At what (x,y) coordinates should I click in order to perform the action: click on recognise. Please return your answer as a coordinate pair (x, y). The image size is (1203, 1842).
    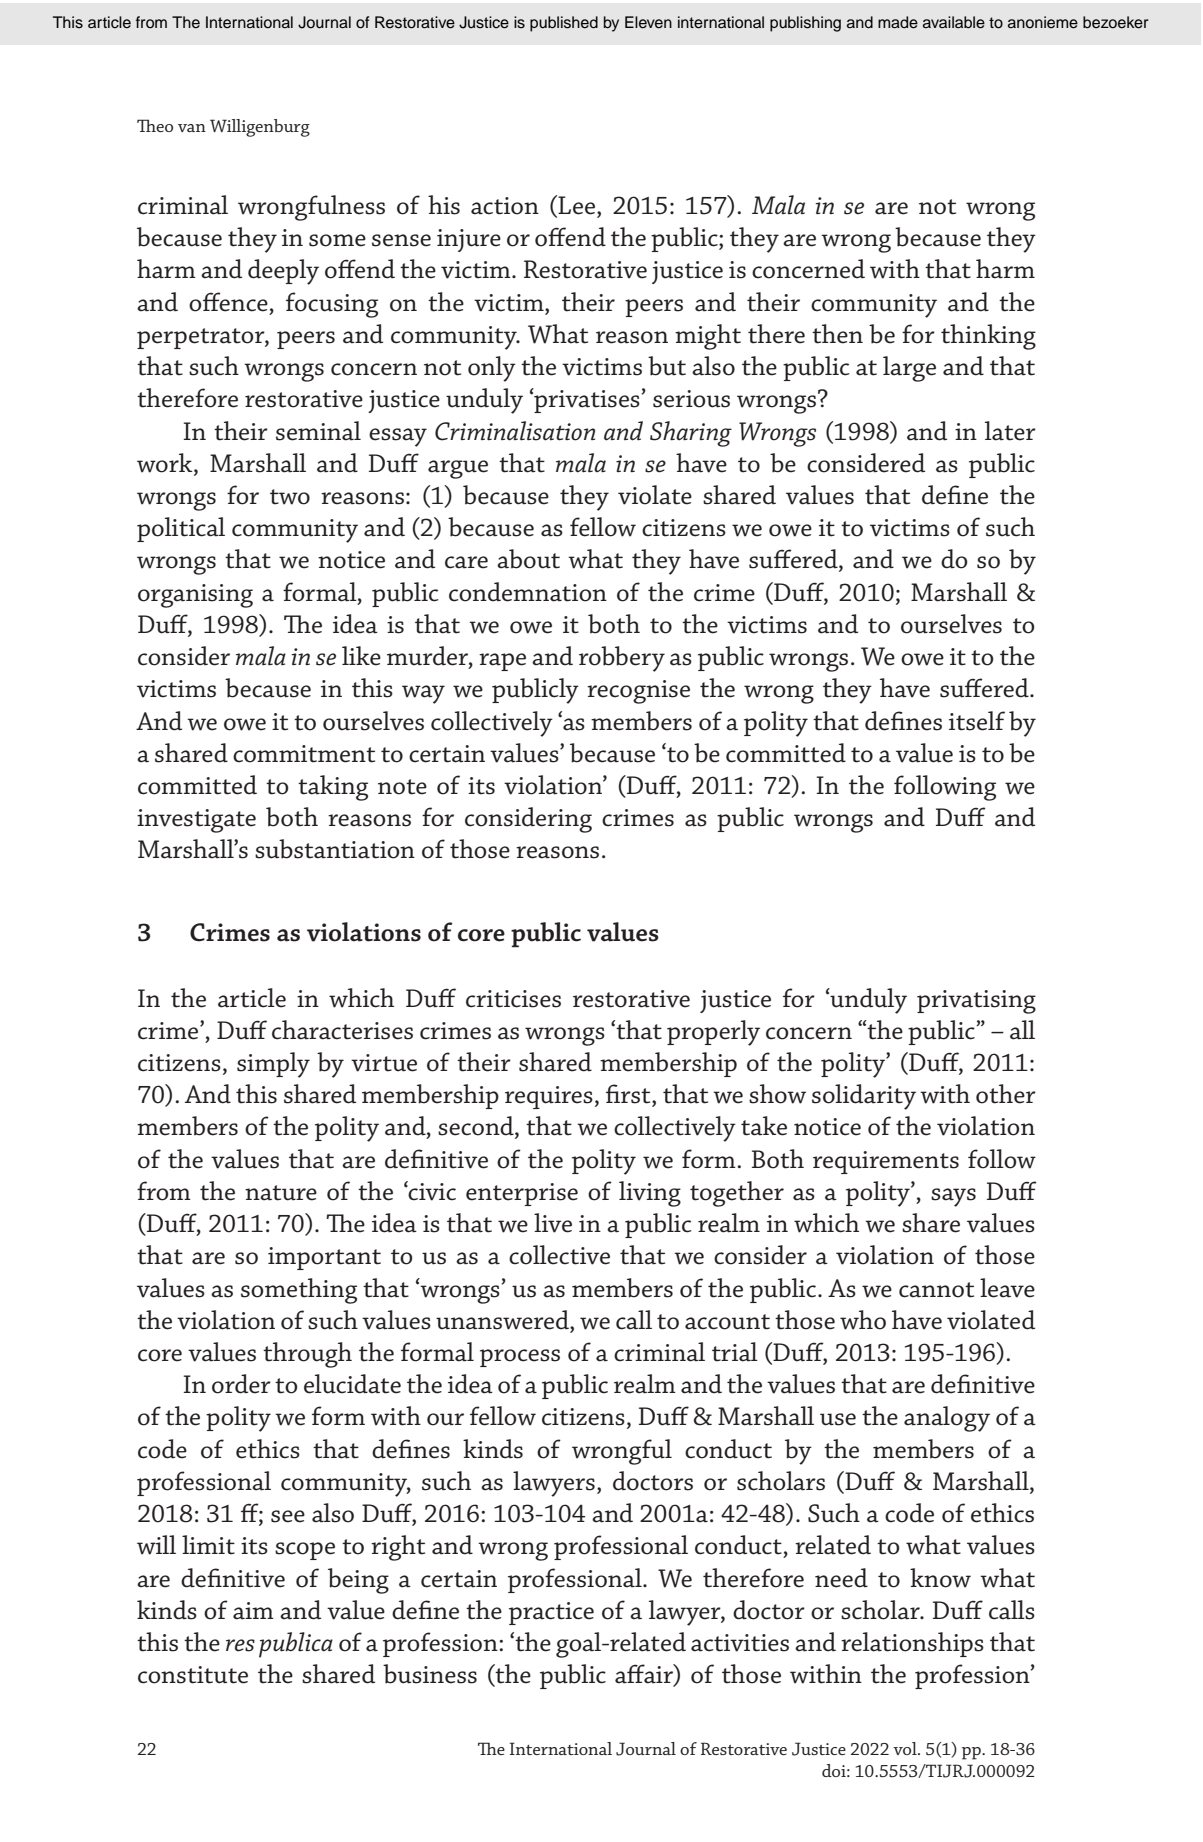
    Looking at the image, I should click on (638, 692).
